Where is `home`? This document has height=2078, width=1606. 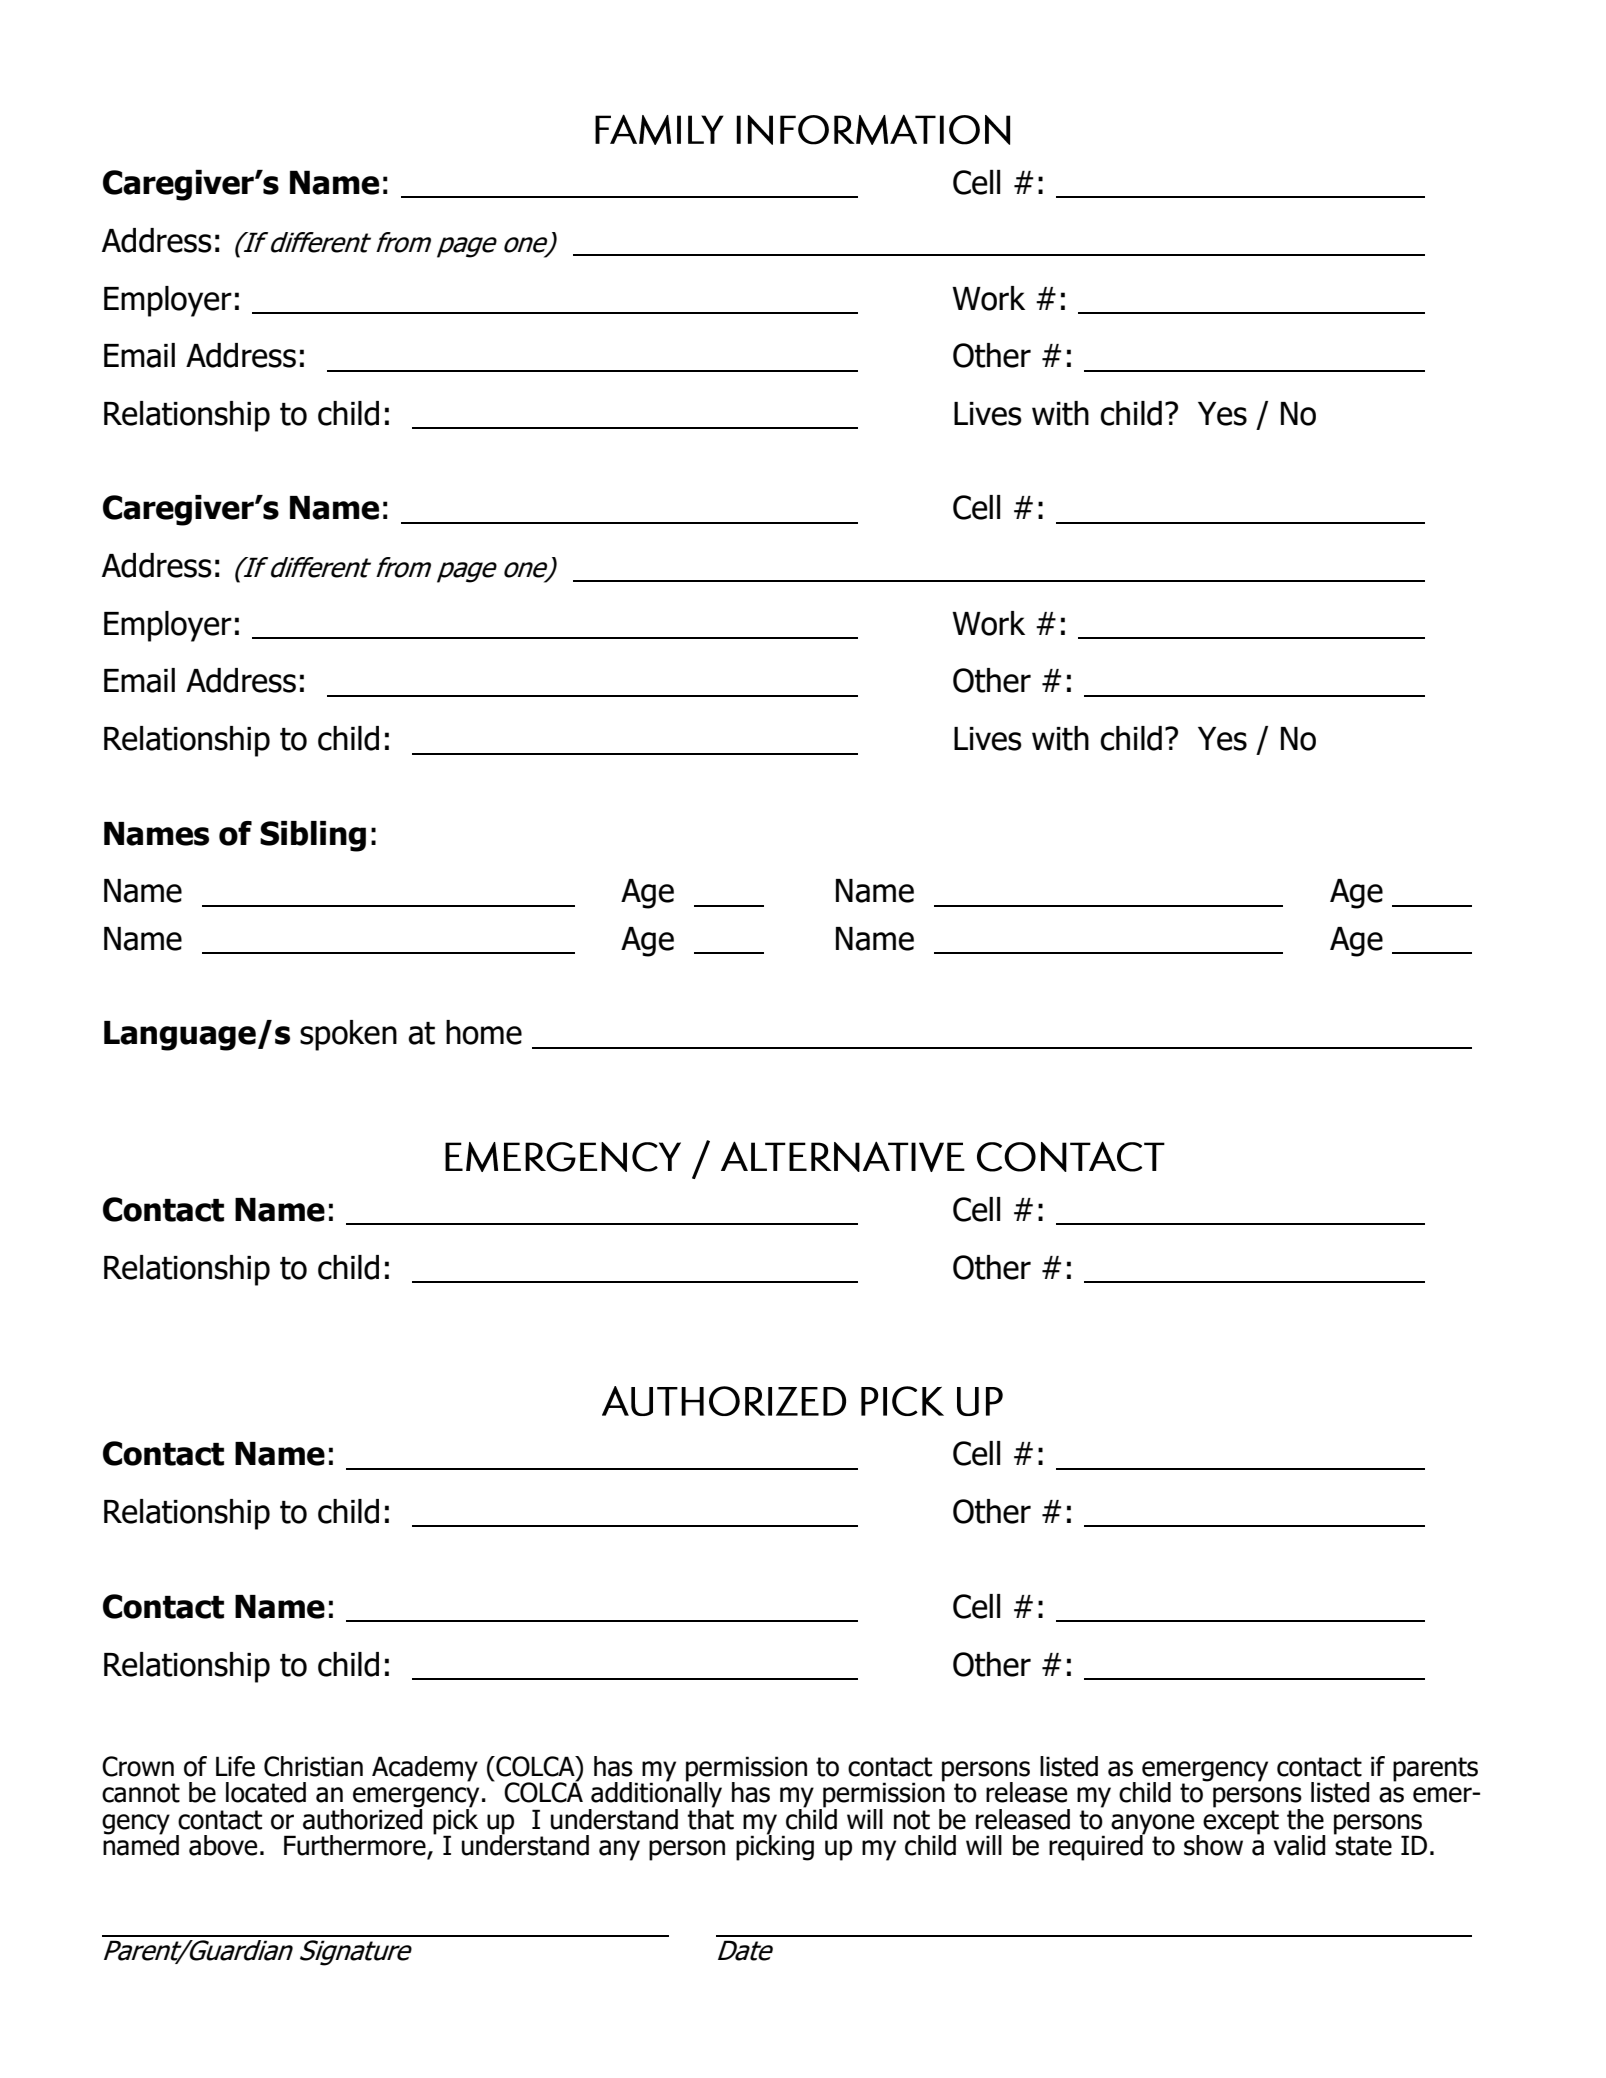 home is located at coordinates (484, 1032).
